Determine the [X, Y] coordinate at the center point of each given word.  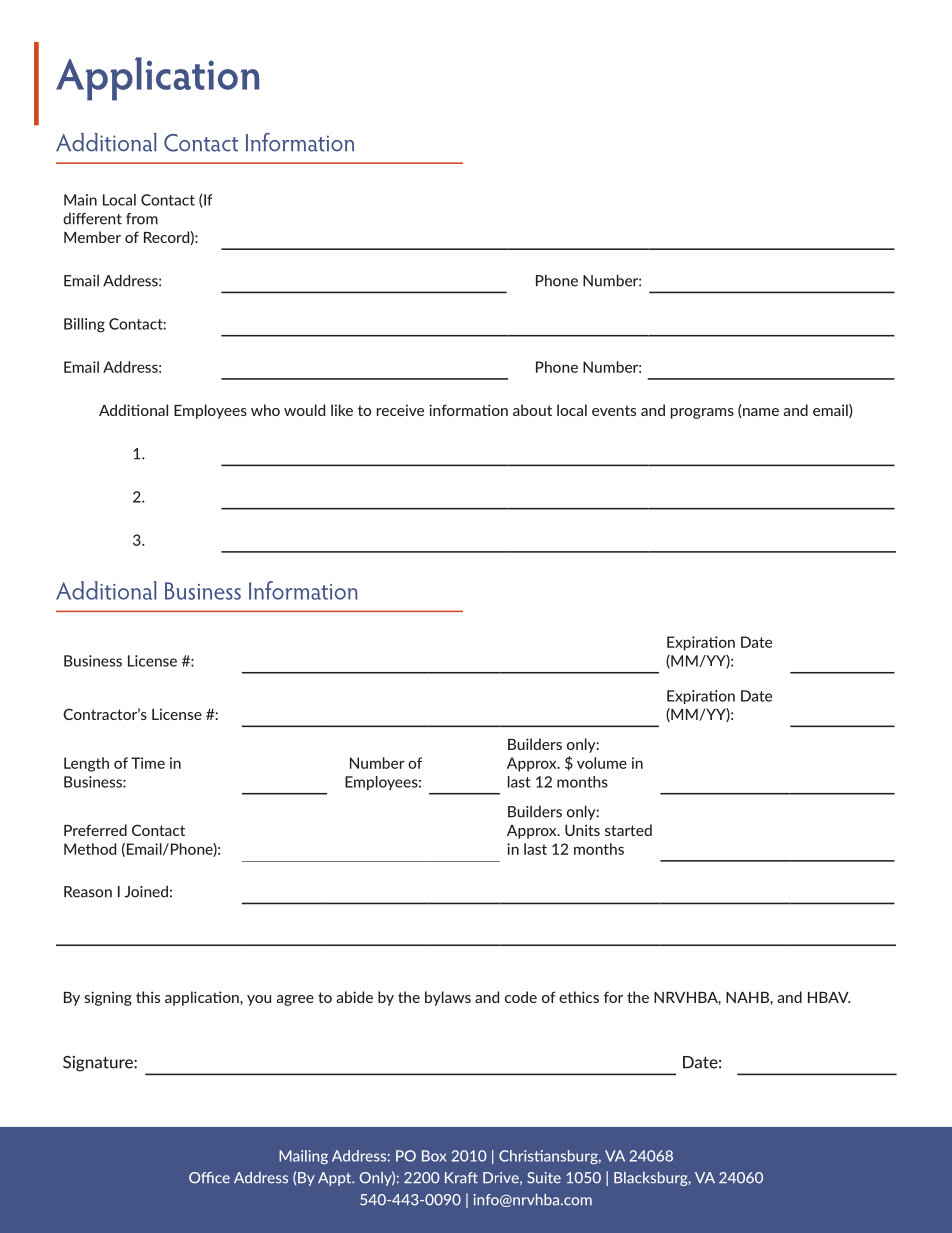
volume [602, 763]
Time [148, 763]
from [142, 219]
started [628, 830]
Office [209, 1178]
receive [400, 410]
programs [702, 413]
